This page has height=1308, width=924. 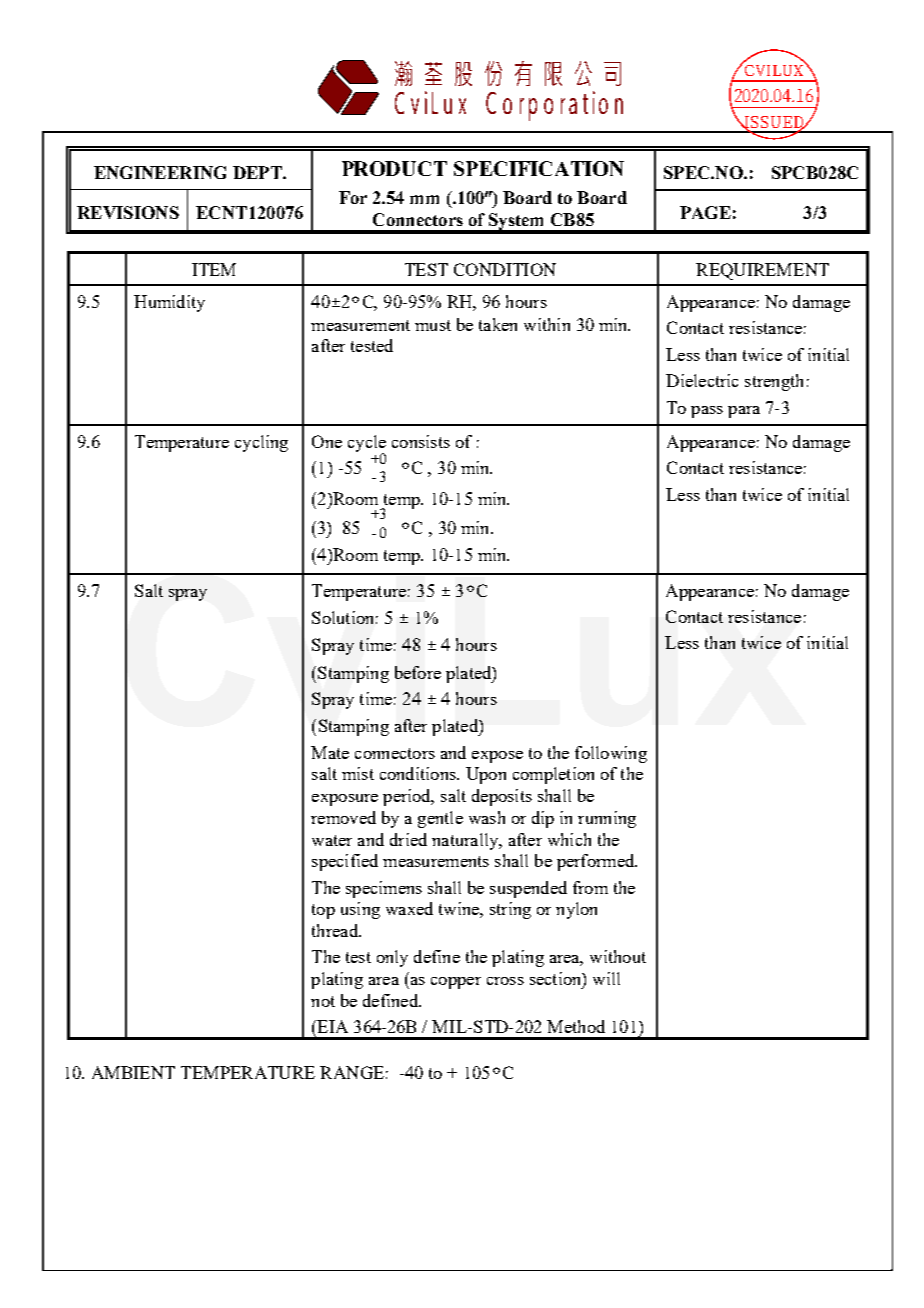 What do you see at coordinates (133, 1072) in the page?
I see `AMBIENT` at bounding box center [133, 1072].
